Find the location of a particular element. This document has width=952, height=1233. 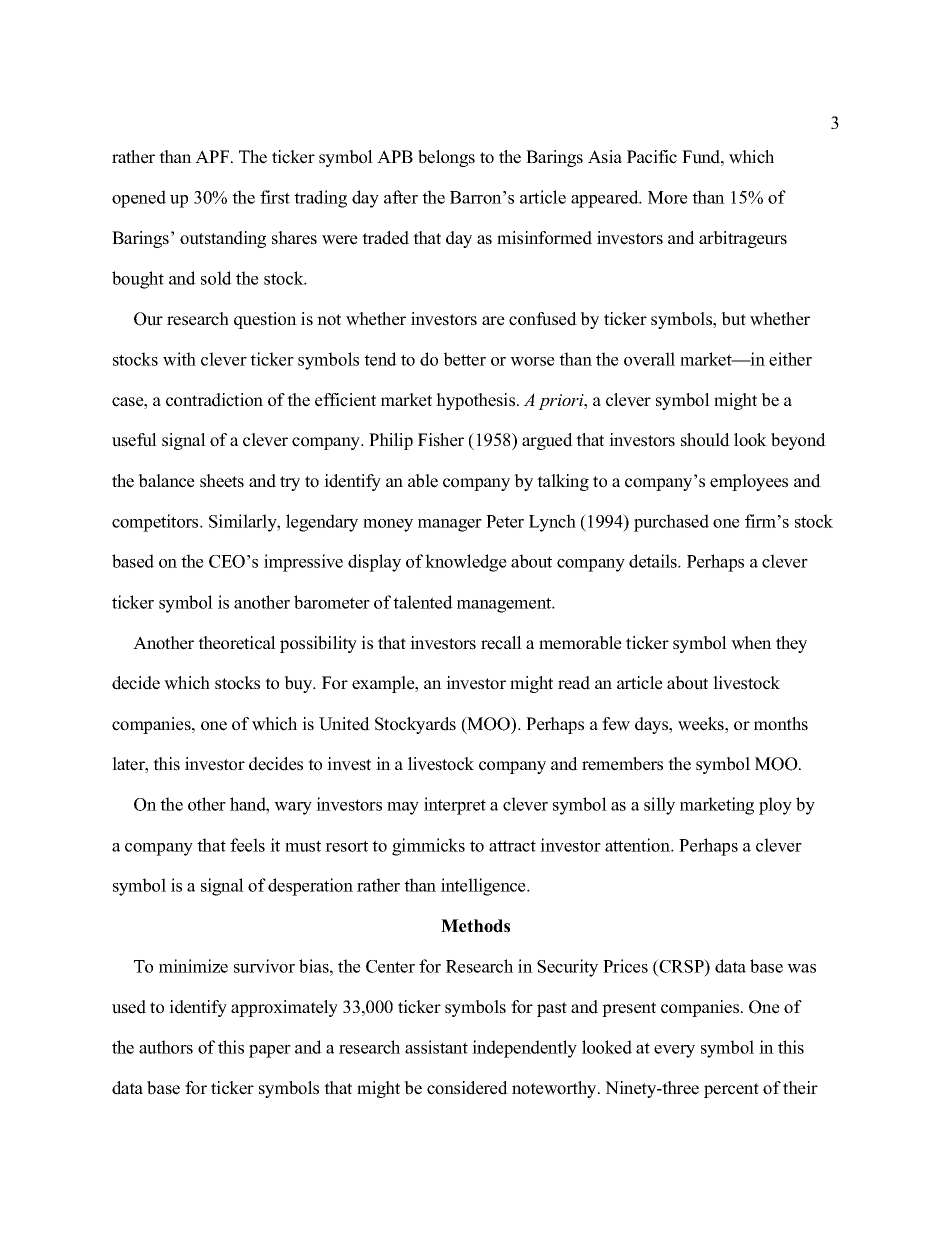

interpret is located at coordinates (455, 806).
